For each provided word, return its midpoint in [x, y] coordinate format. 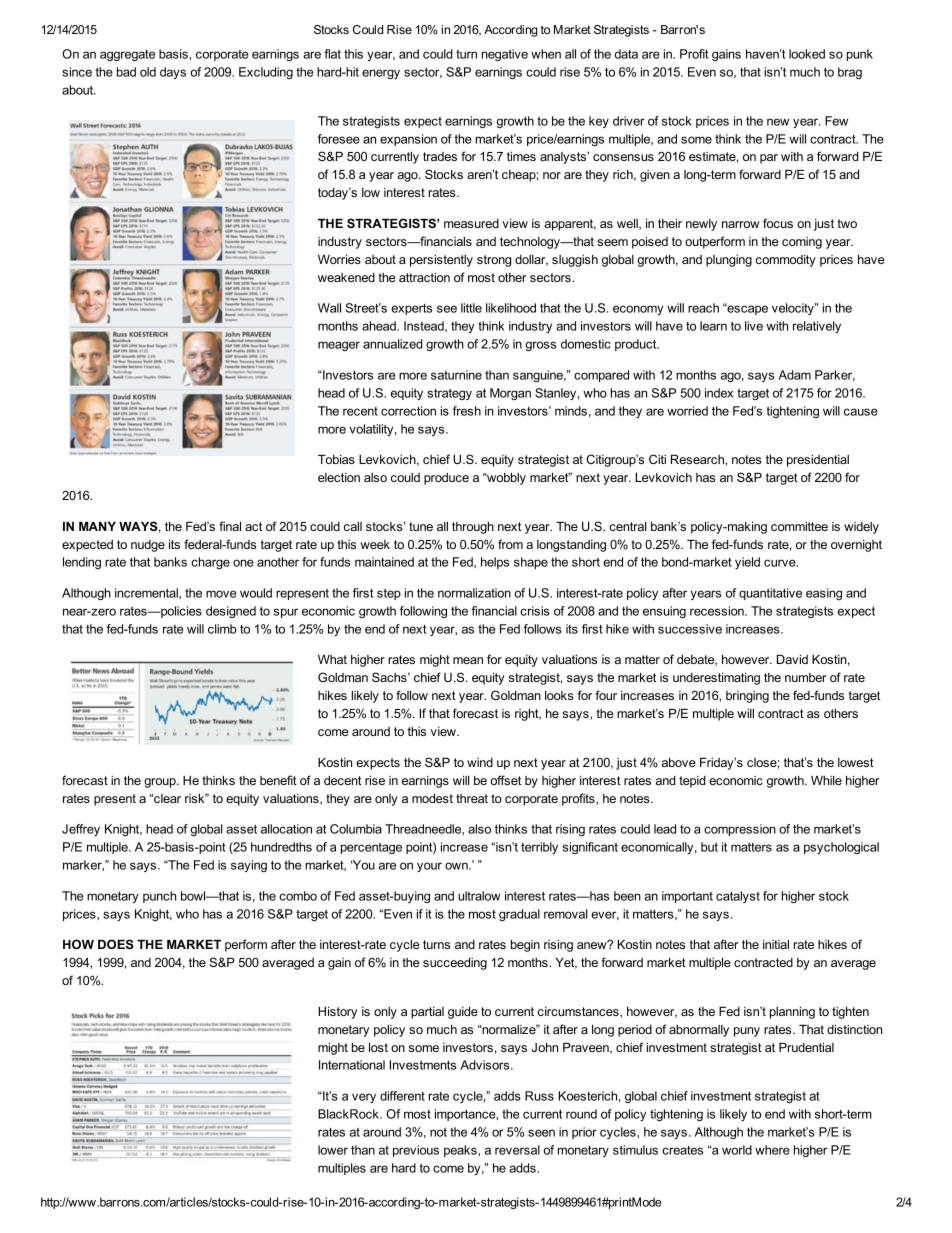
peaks [460, 1151]
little [471, 308]
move [221, 594]
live [754, 326]
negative [505, 55]
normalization [474, 593]
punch [159, 897]
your [429, 867]
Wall [329, 308]
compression [740, 830]
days [173, 73]
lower [333, 1150]
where [772, 1150]
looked [807, 54]
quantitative [770, 594]
